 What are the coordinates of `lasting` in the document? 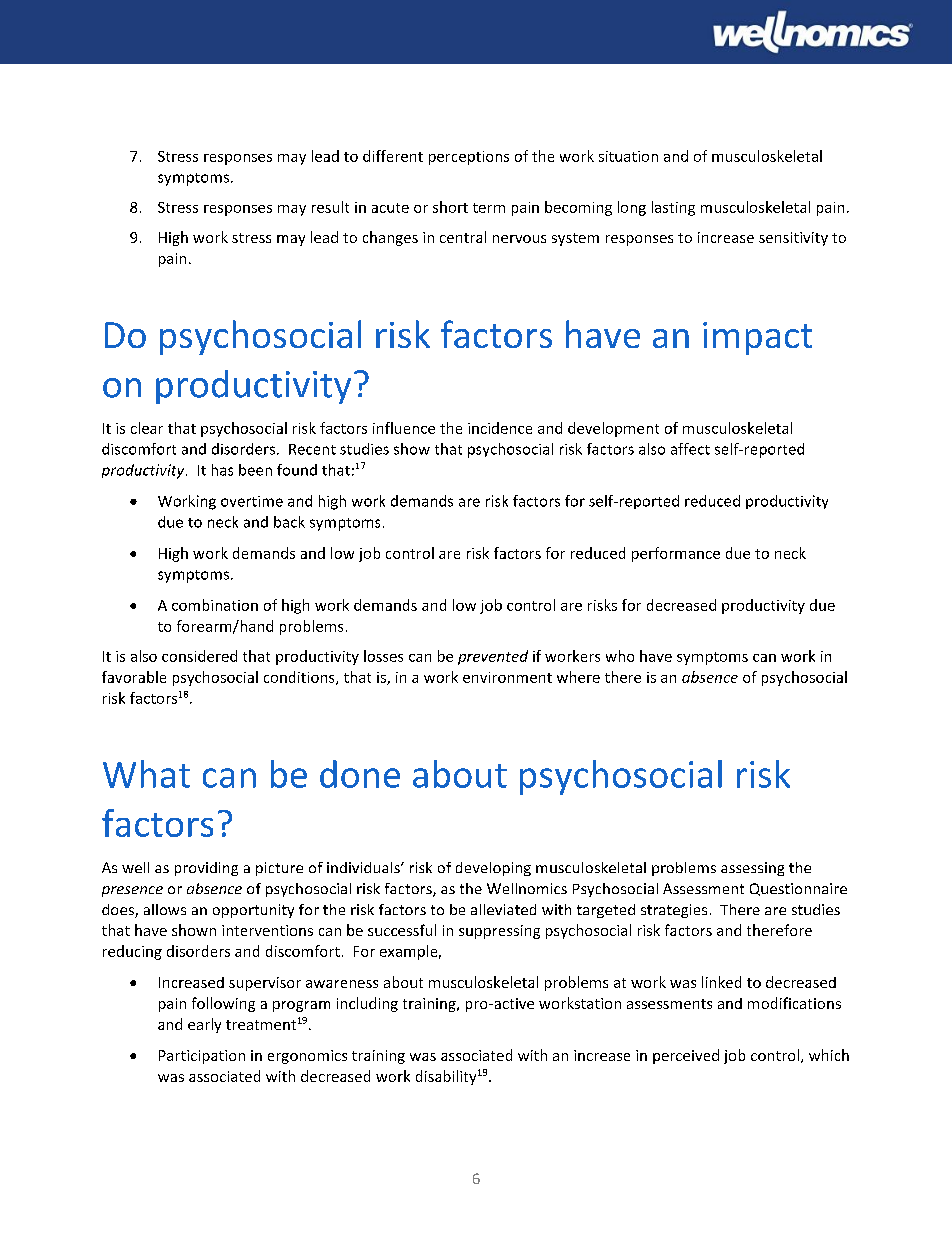 It's located at (673, 208).
